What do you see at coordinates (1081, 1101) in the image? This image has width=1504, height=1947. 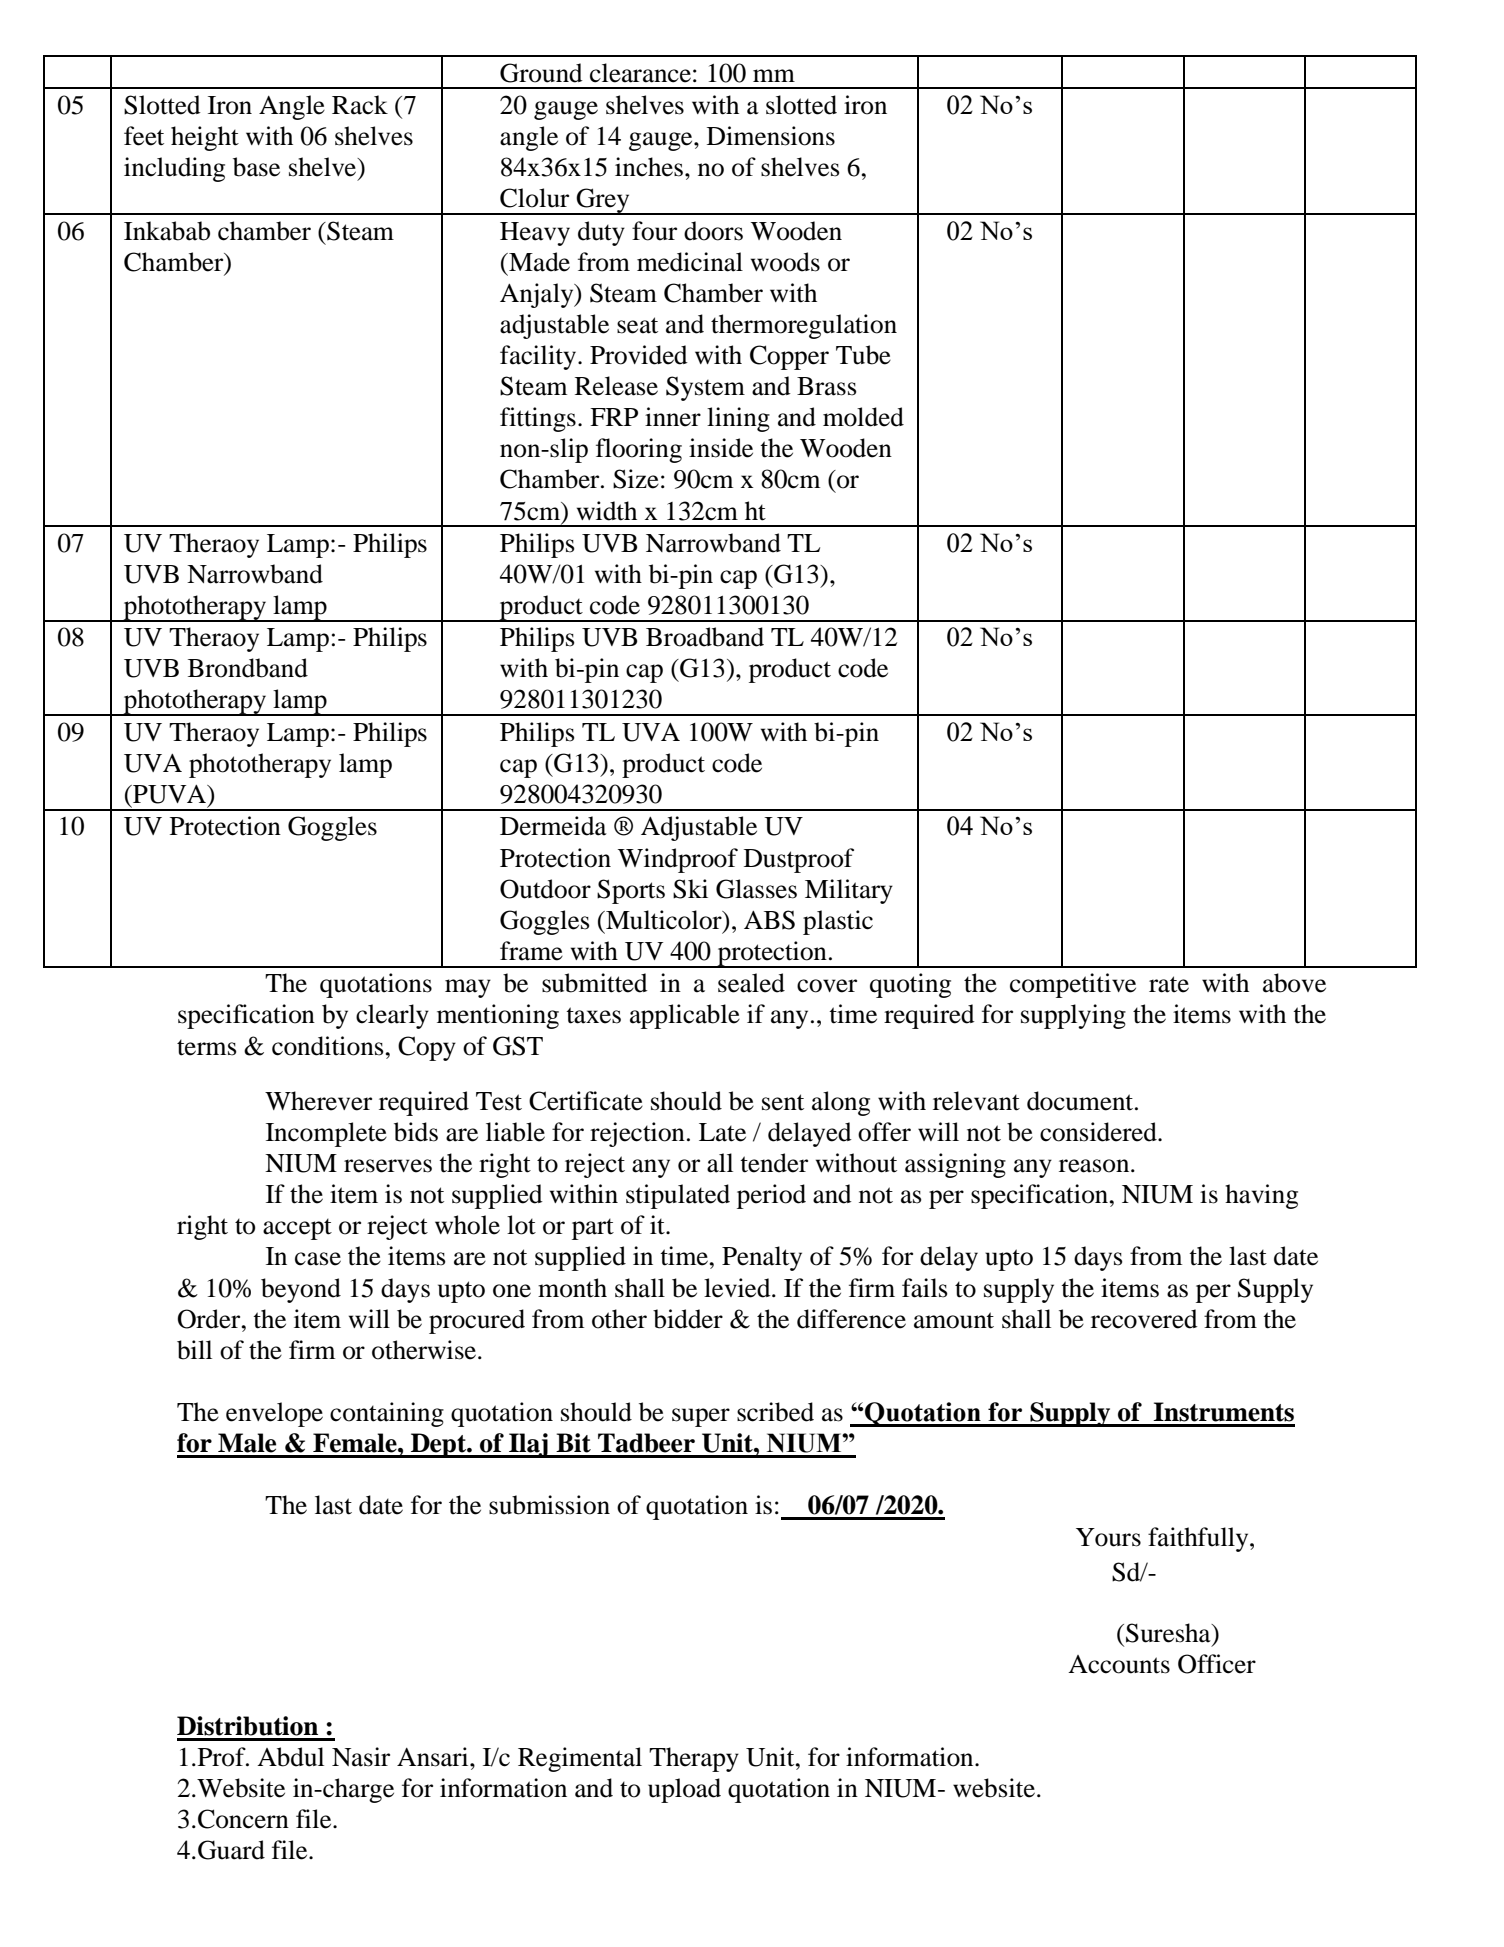 I see `document` at bounding box center [1081, 1101].
